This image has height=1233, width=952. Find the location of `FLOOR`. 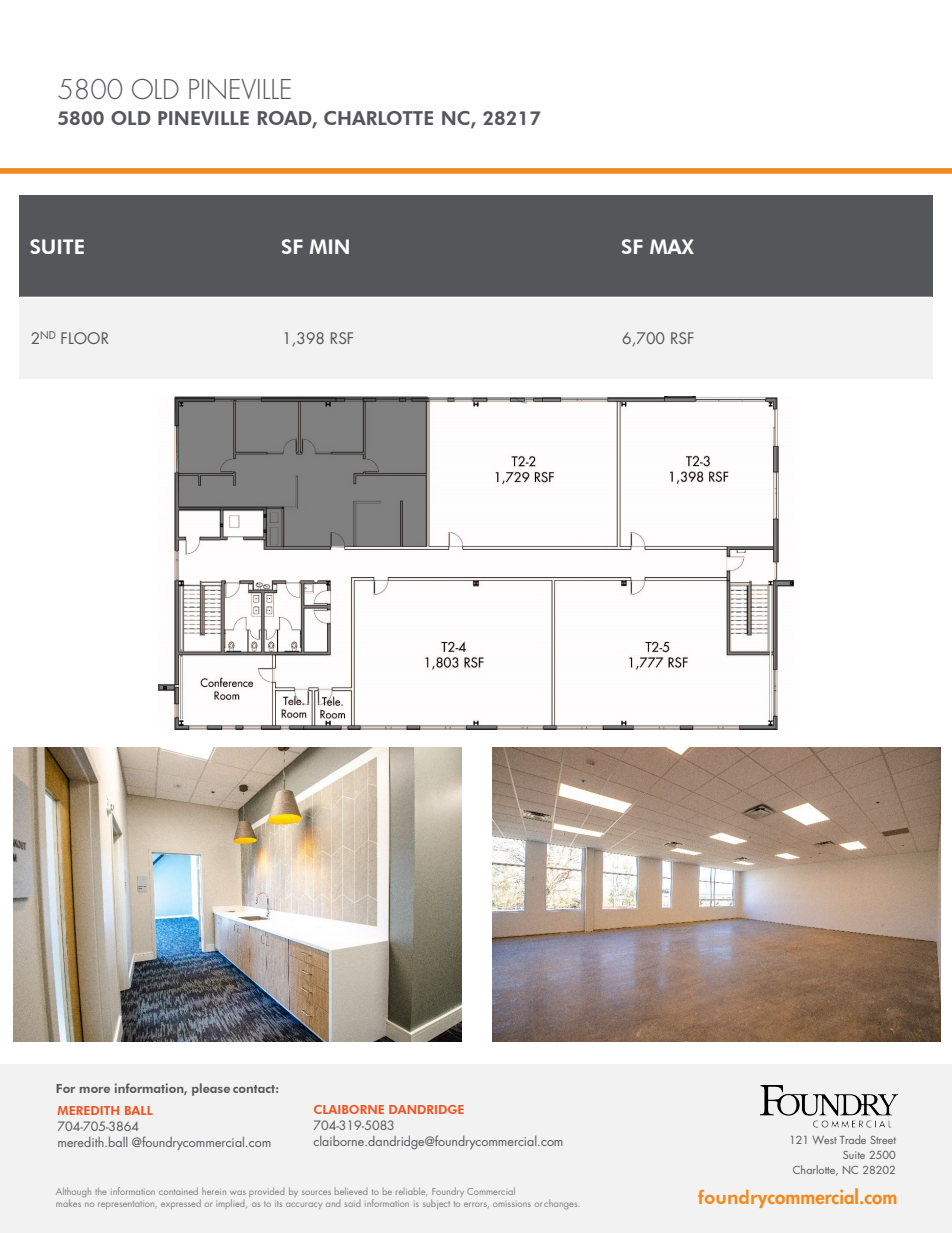

FLOOR is located at coordinates (85, 338).
